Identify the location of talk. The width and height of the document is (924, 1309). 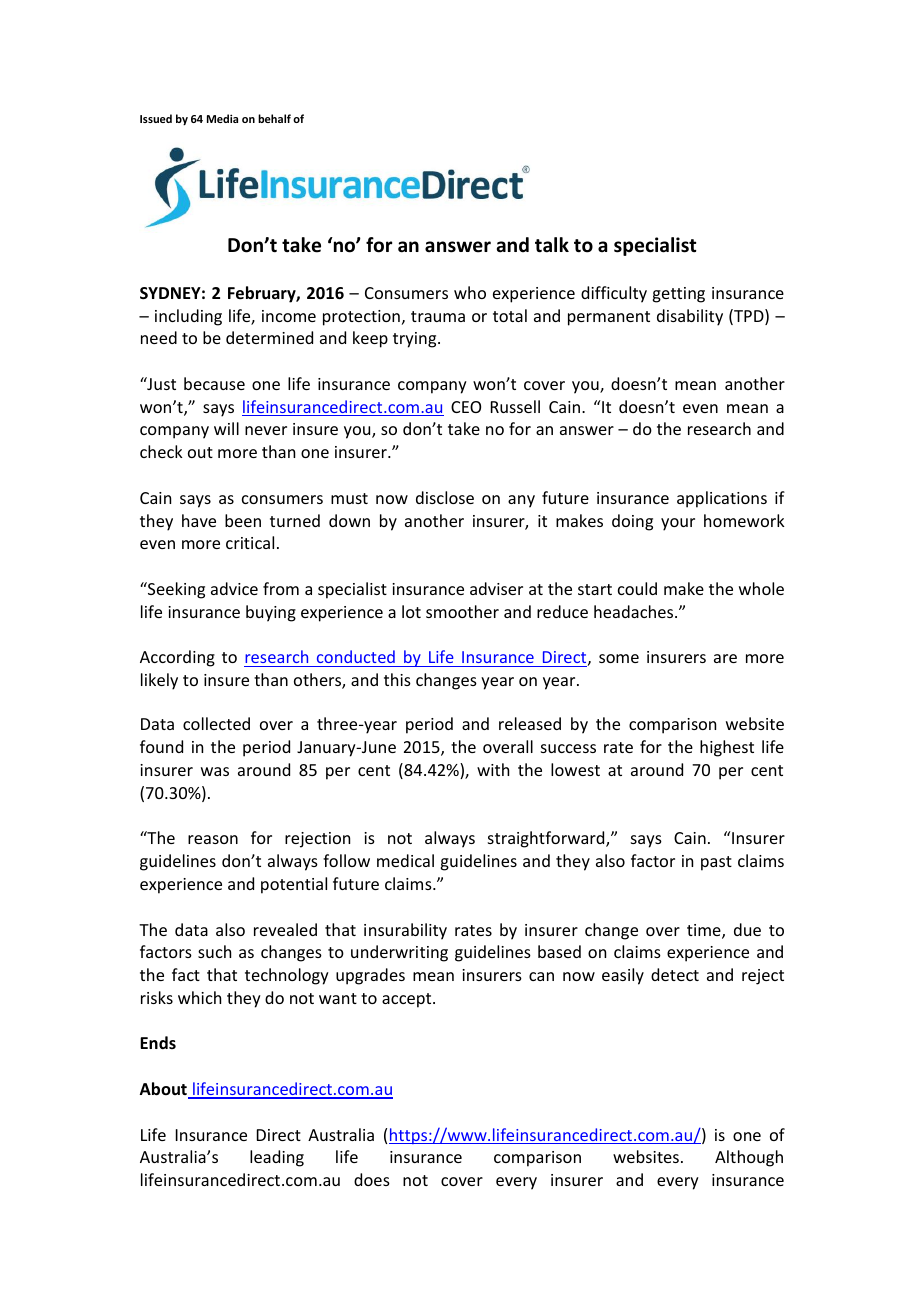
(552, 245).
